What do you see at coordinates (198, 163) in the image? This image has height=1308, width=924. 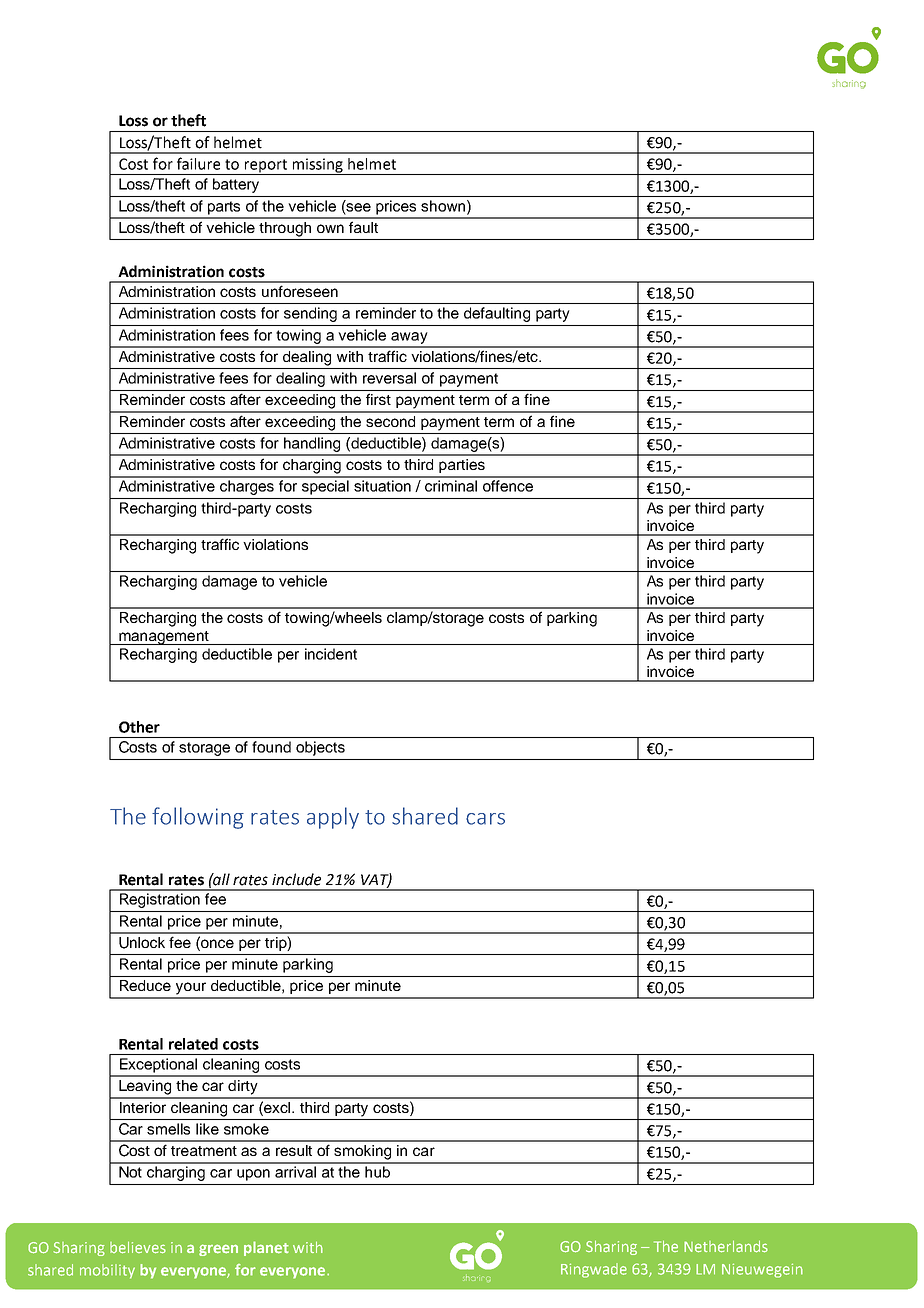 I see `failure` at bounding box center [198, 163].
